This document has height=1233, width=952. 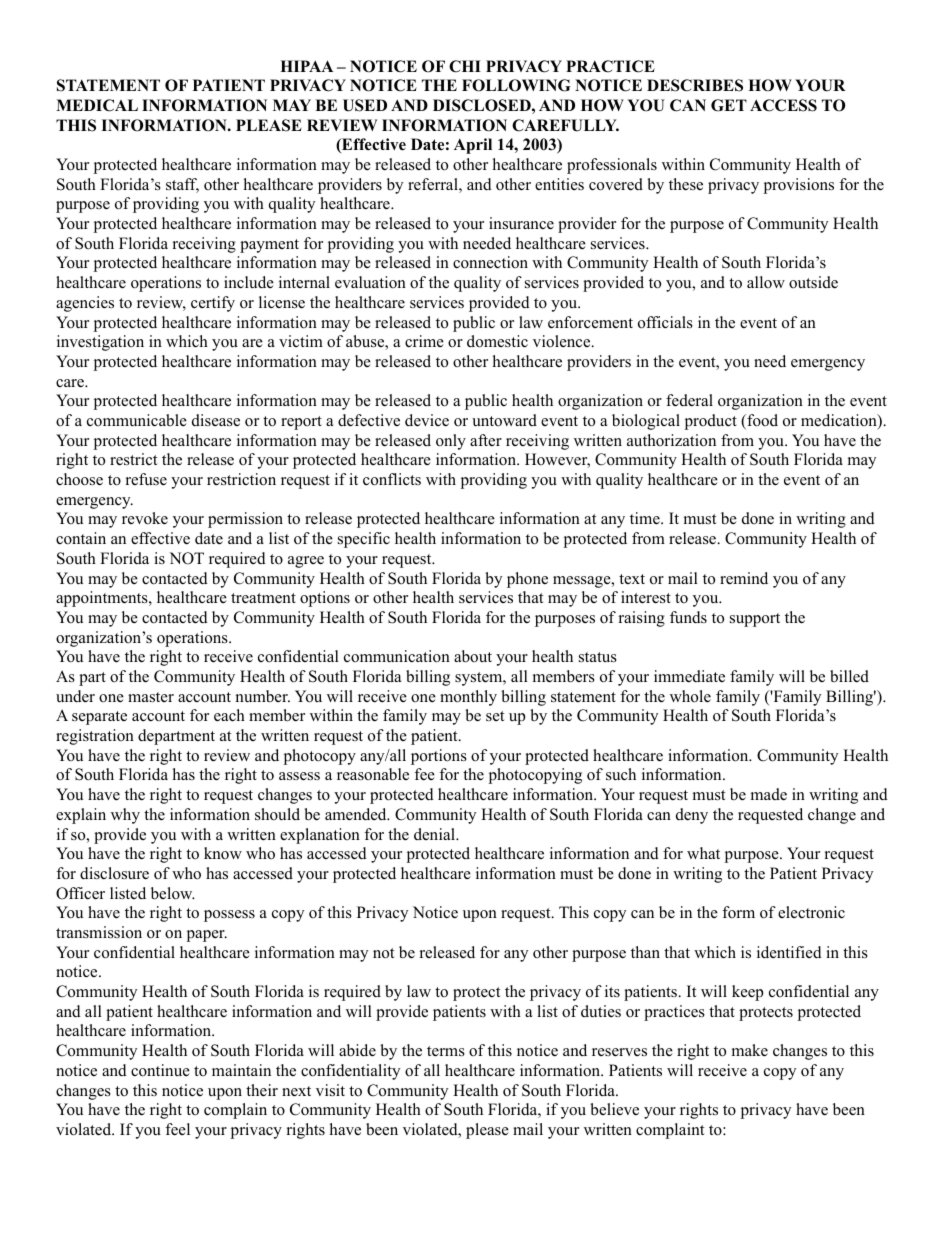 What do you see at coordinates (465, 66) in the document?
I see `CHI` at bounding box center [465, 66].
